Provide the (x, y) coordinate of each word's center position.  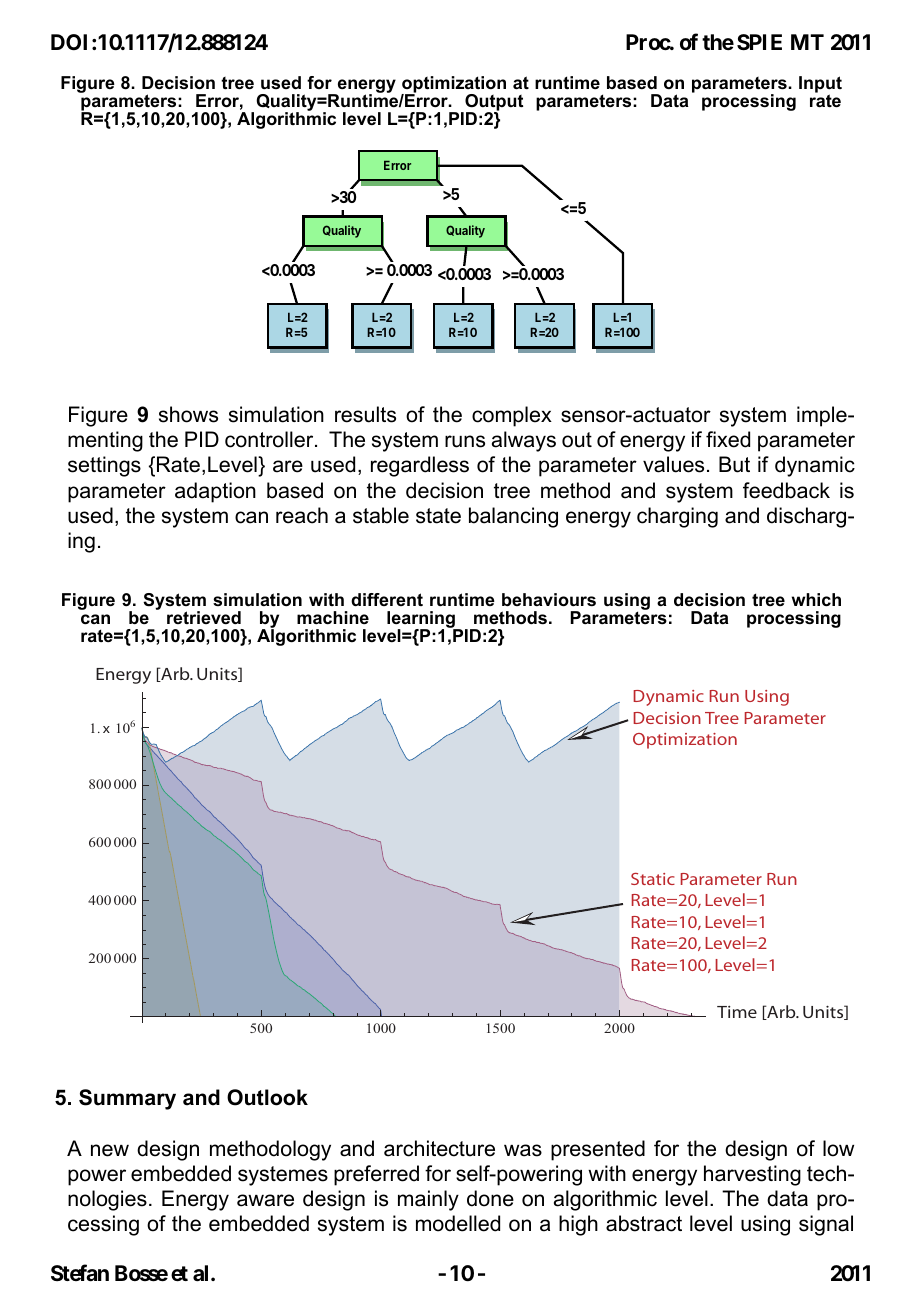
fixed (728, 439)
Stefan (80, 1273)
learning (422, 621)
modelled (458, 1223)
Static (653, 879)
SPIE (759, 42)
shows (188, 414)
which (816, 600)
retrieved (204, 617)
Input (820, 86)
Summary (127, 1099)
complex (512, 416)
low (838, 1148)
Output (493, 103)
